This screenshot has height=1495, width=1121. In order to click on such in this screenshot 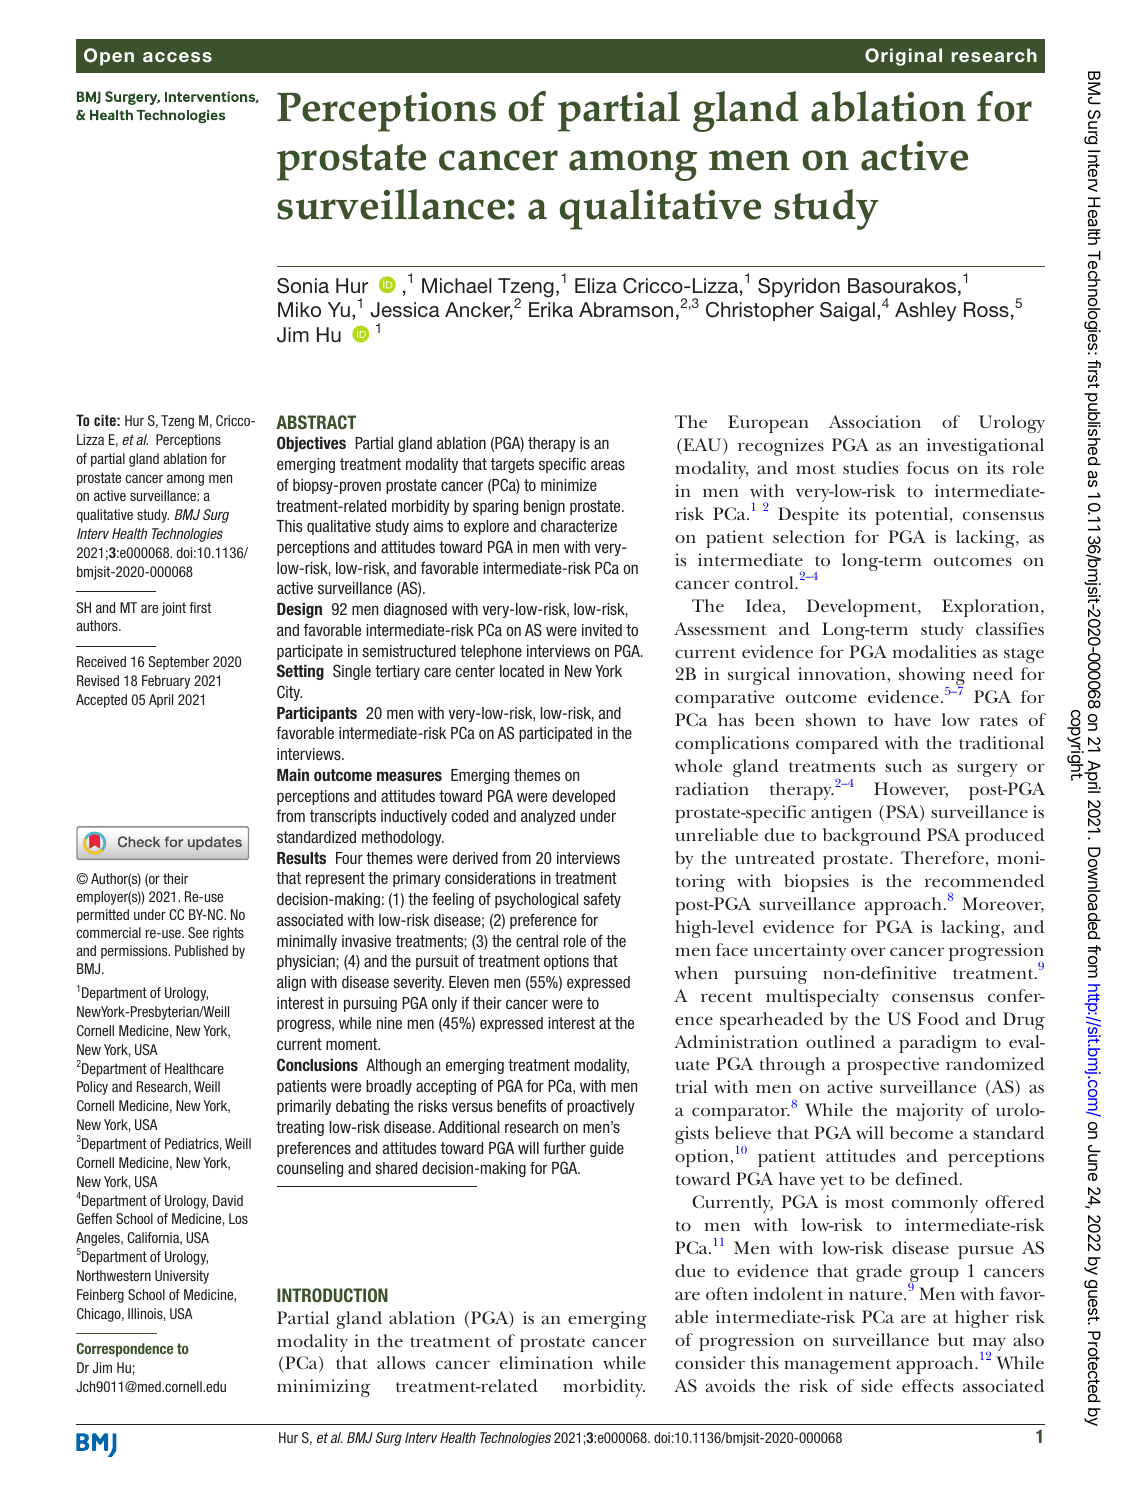, I will do `click(903, 765)`.
